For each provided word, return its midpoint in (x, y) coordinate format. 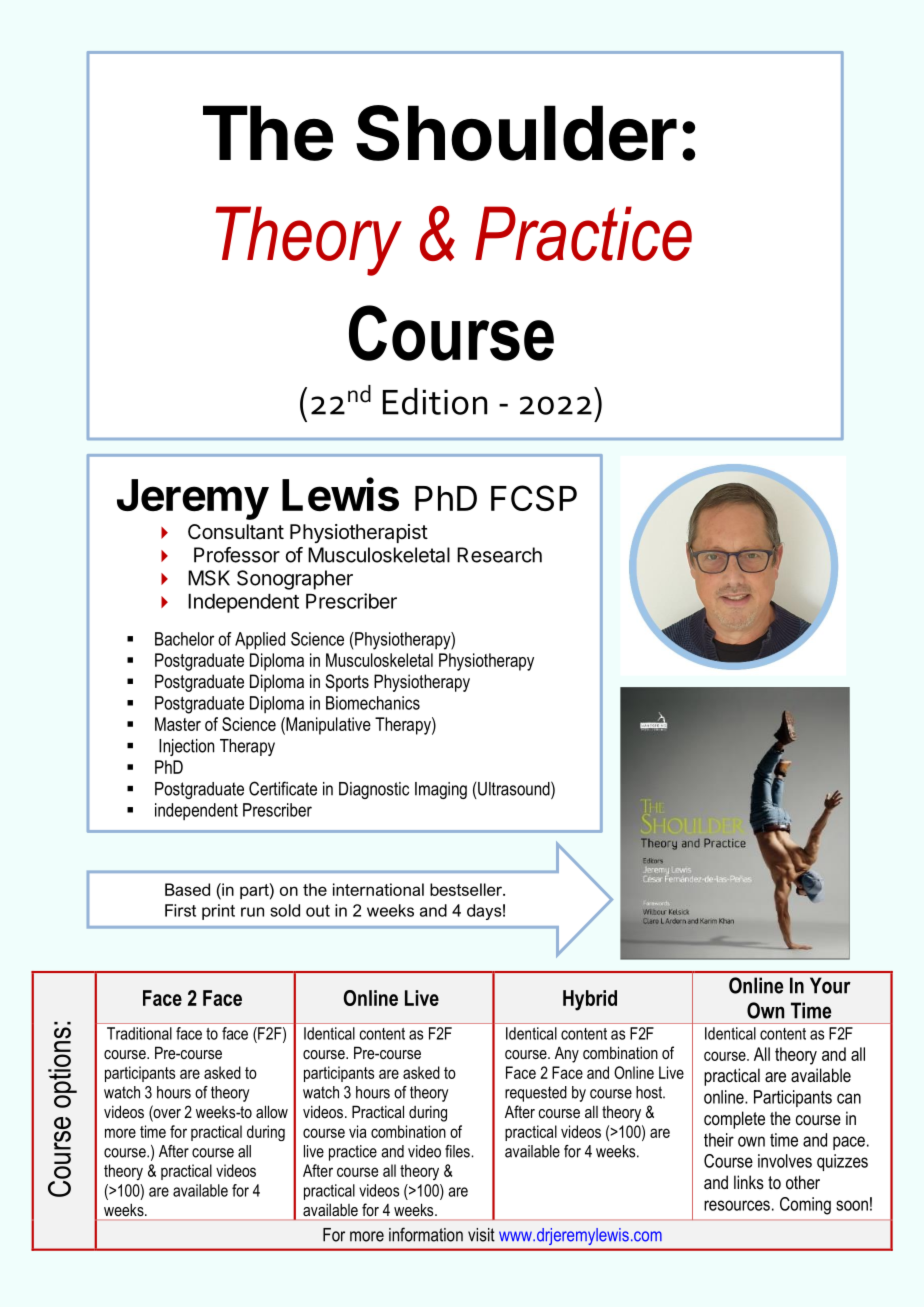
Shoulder (516, 133)
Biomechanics (373, 703)
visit (481, 1235)
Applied (260, 641)
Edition (435, 401)
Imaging (441, 790)
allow (272, 1111)
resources (737, 1205)
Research (499, 555)
